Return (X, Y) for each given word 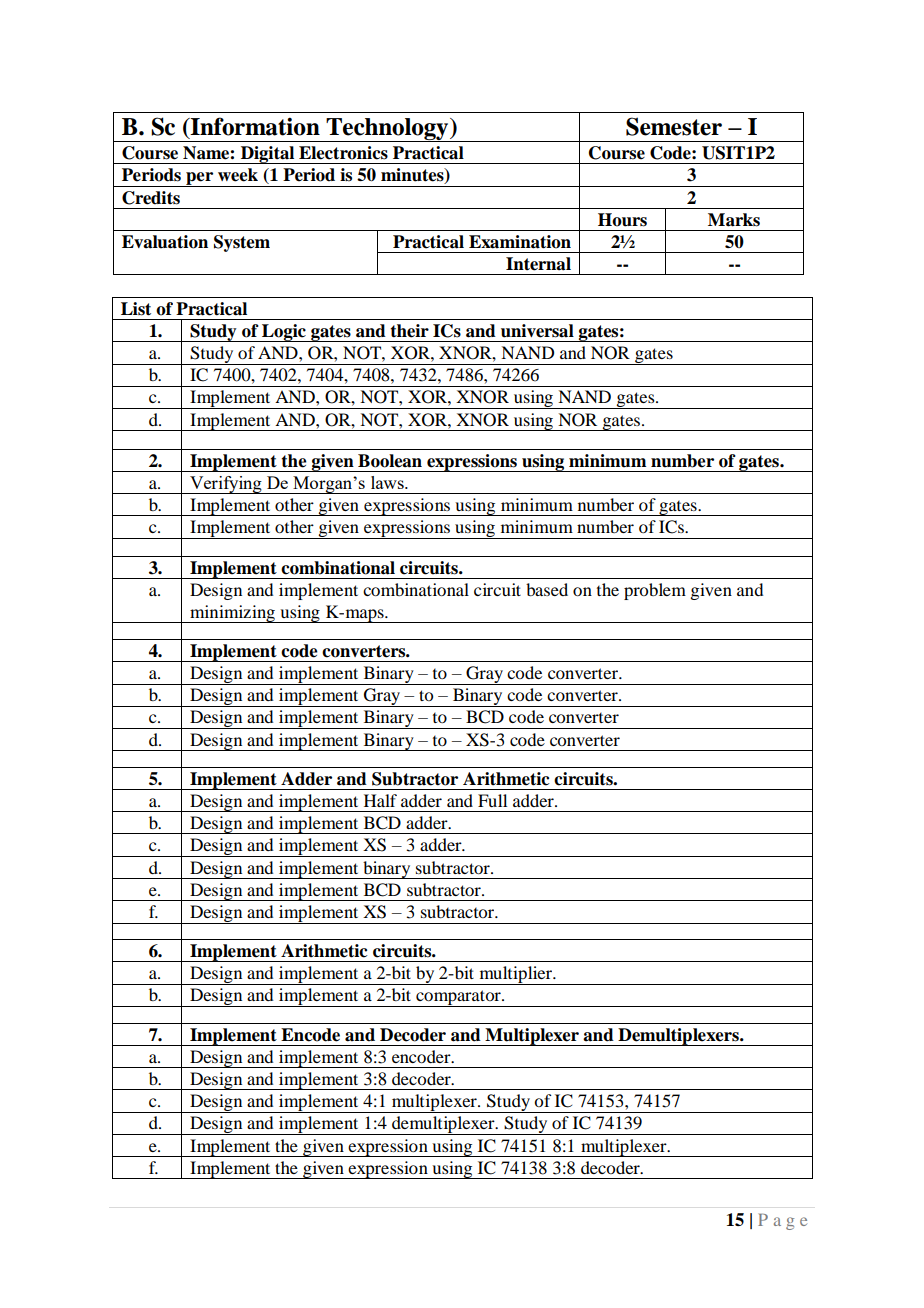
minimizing (233, 614)
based (547, 589)
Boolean (390, 461)
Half (380, 800)
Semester (674, 126)
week (238, 175)
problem (655, 591)
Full (492, 800)
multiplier (515, 975)
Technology (387, 130)
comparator (458, 998)
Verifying (226, 485)
